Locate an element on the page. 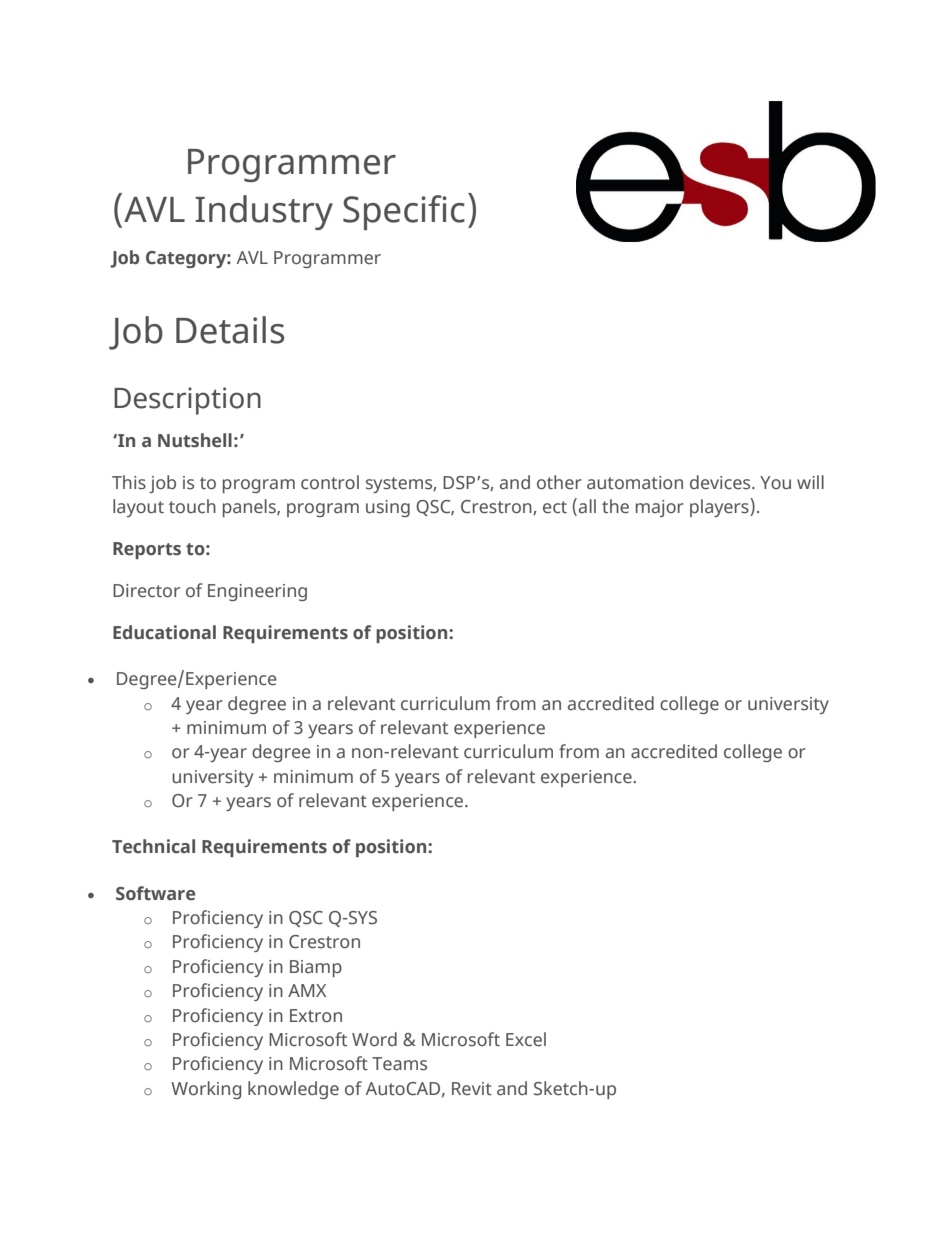  Working is located at coordinates (206, 1090).
